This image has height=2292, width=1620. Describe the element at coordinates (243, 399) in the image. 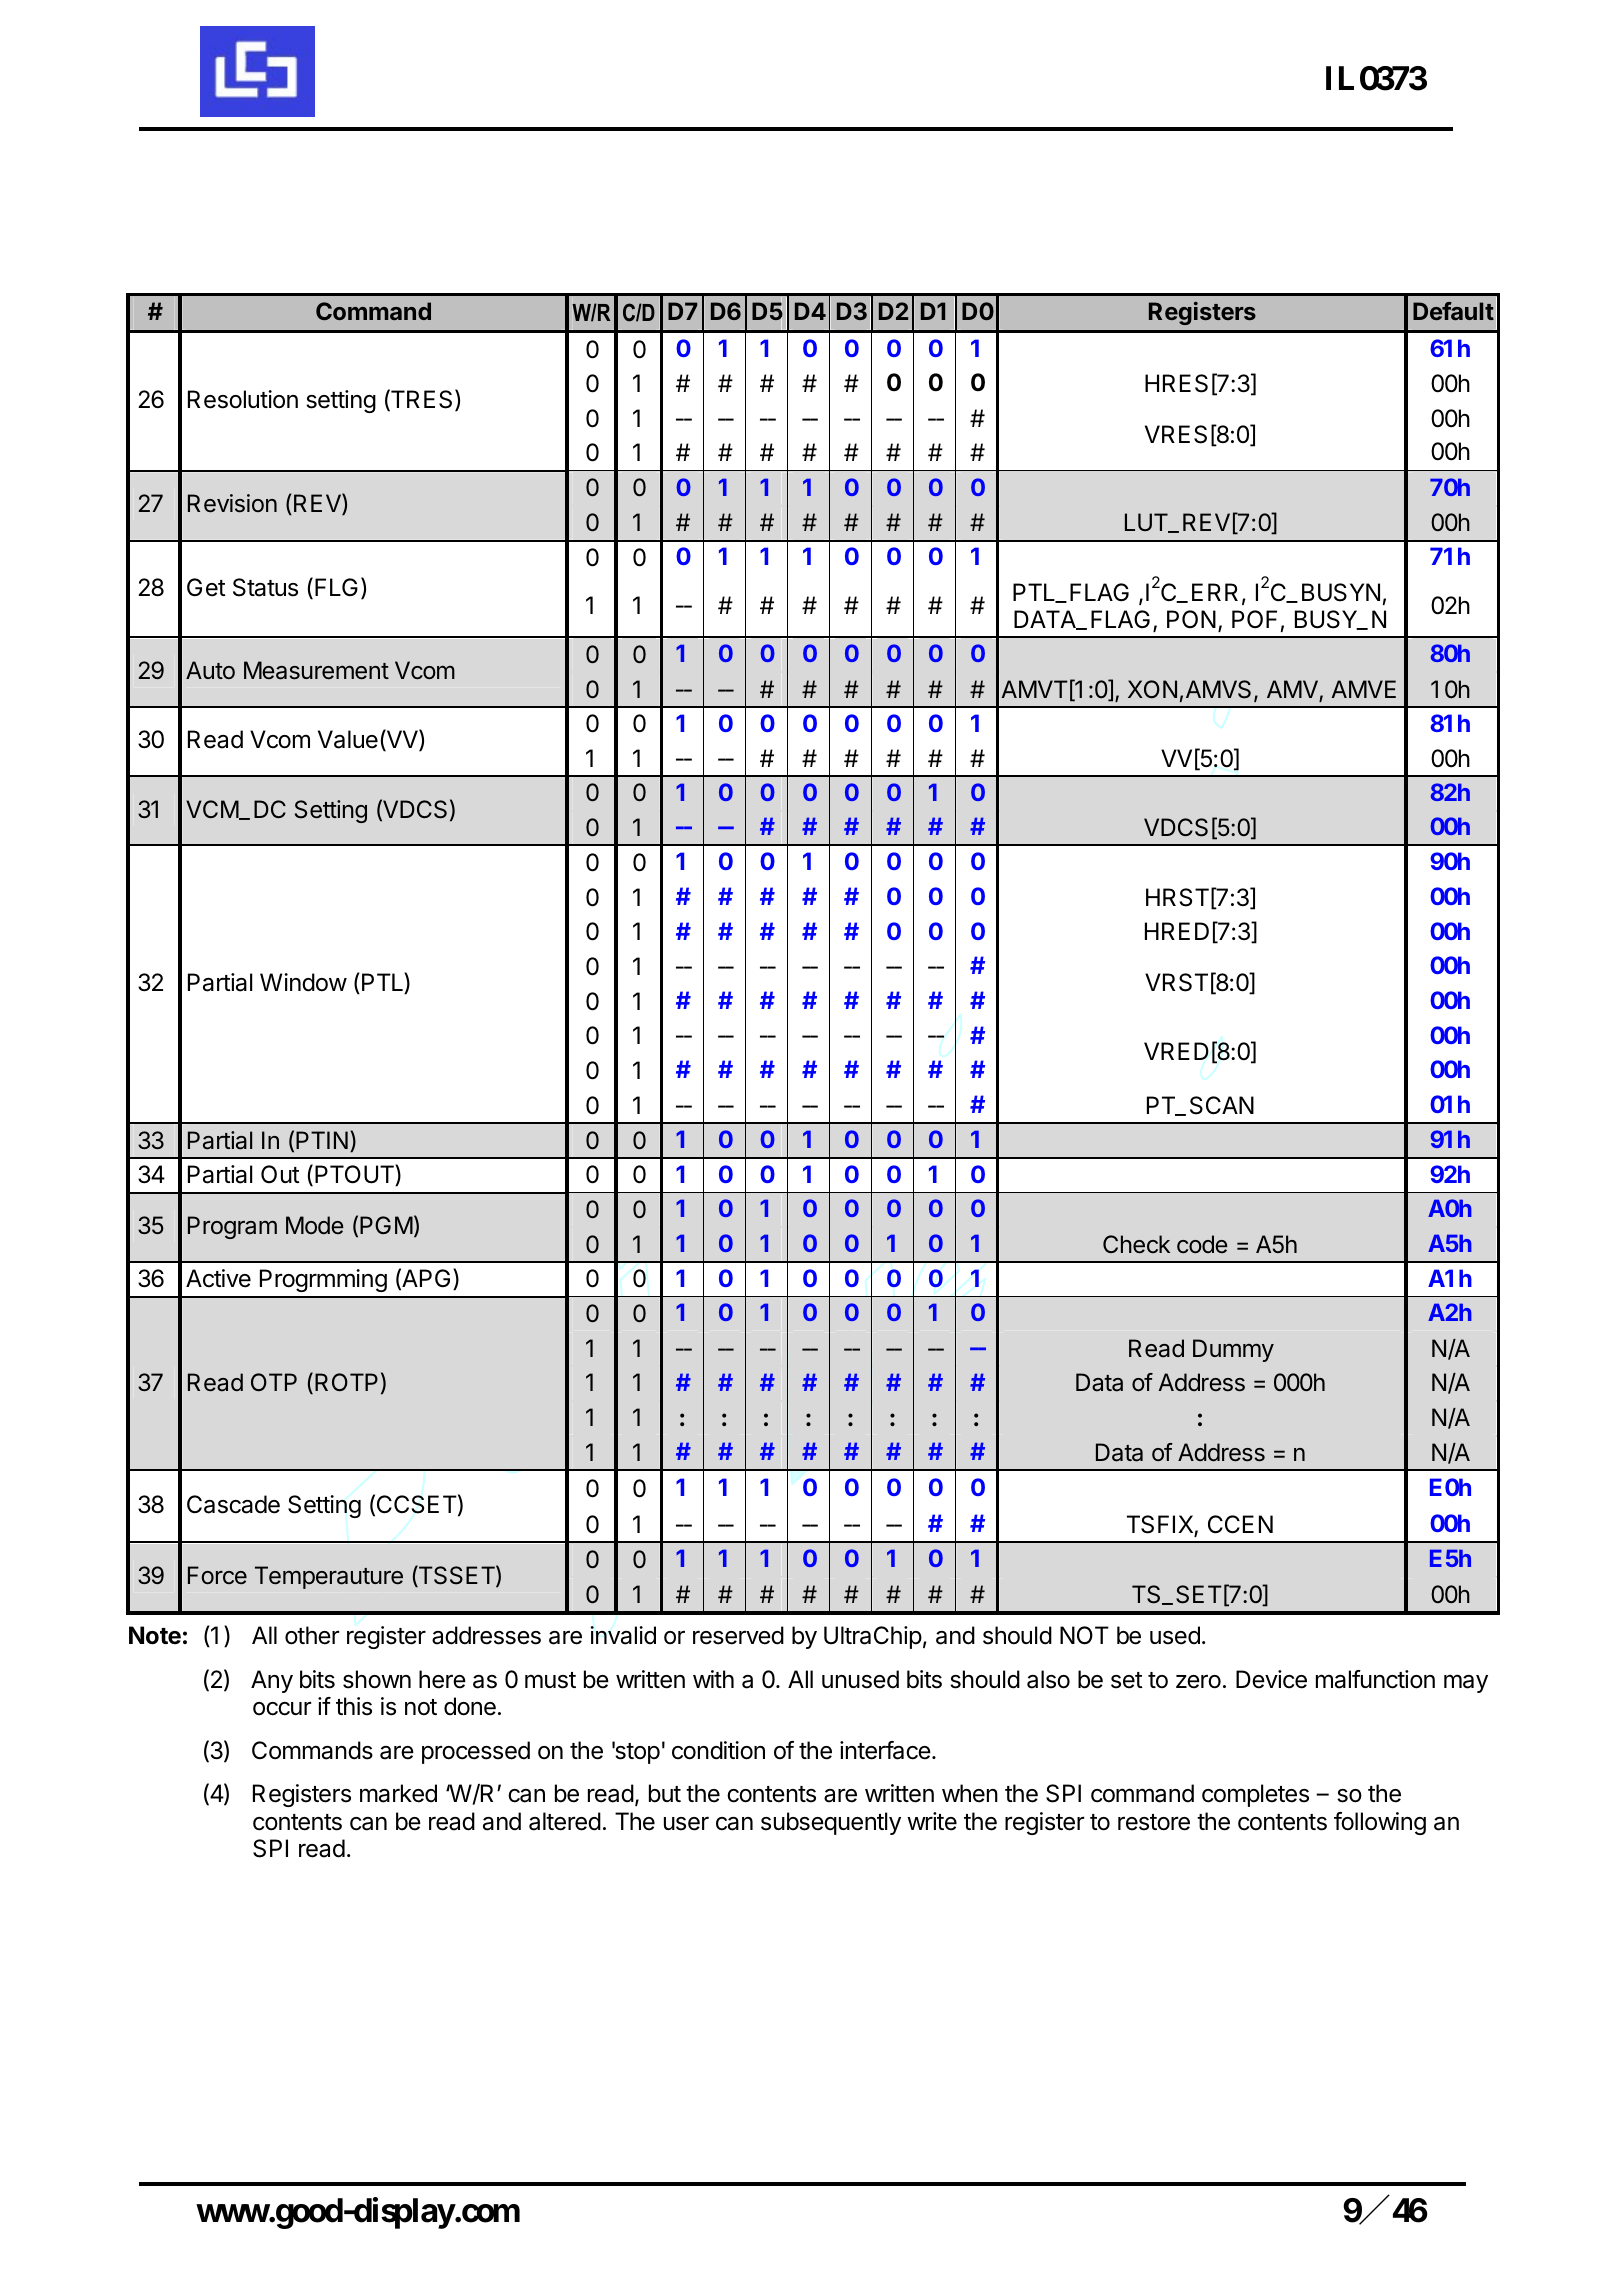

I see `Resolution` at that location.
